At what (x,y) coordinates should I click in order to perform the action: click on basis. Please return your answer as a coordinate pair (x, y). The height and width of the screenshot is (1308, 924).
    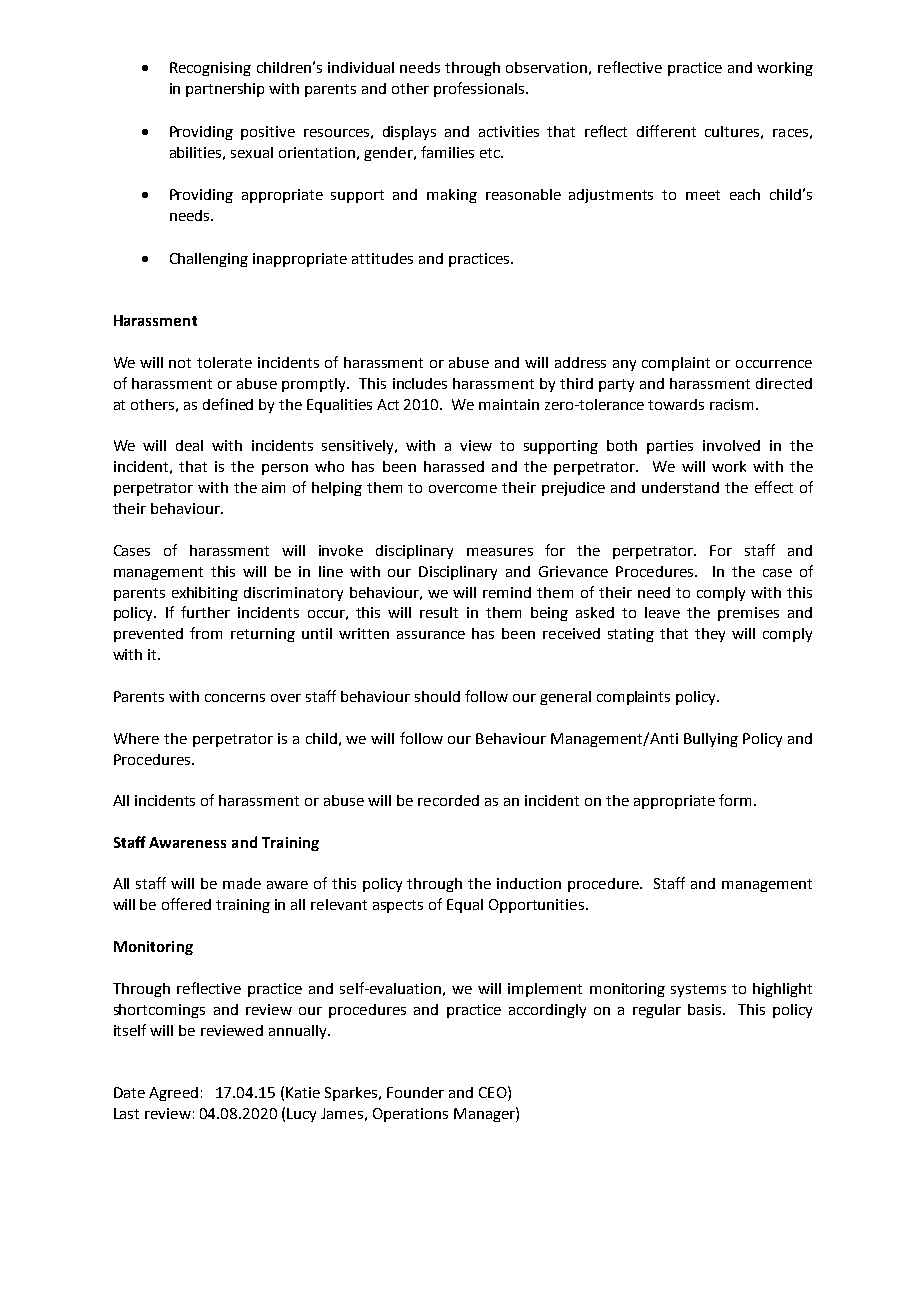
    Looking at the image, I should click on (706, 1009).
